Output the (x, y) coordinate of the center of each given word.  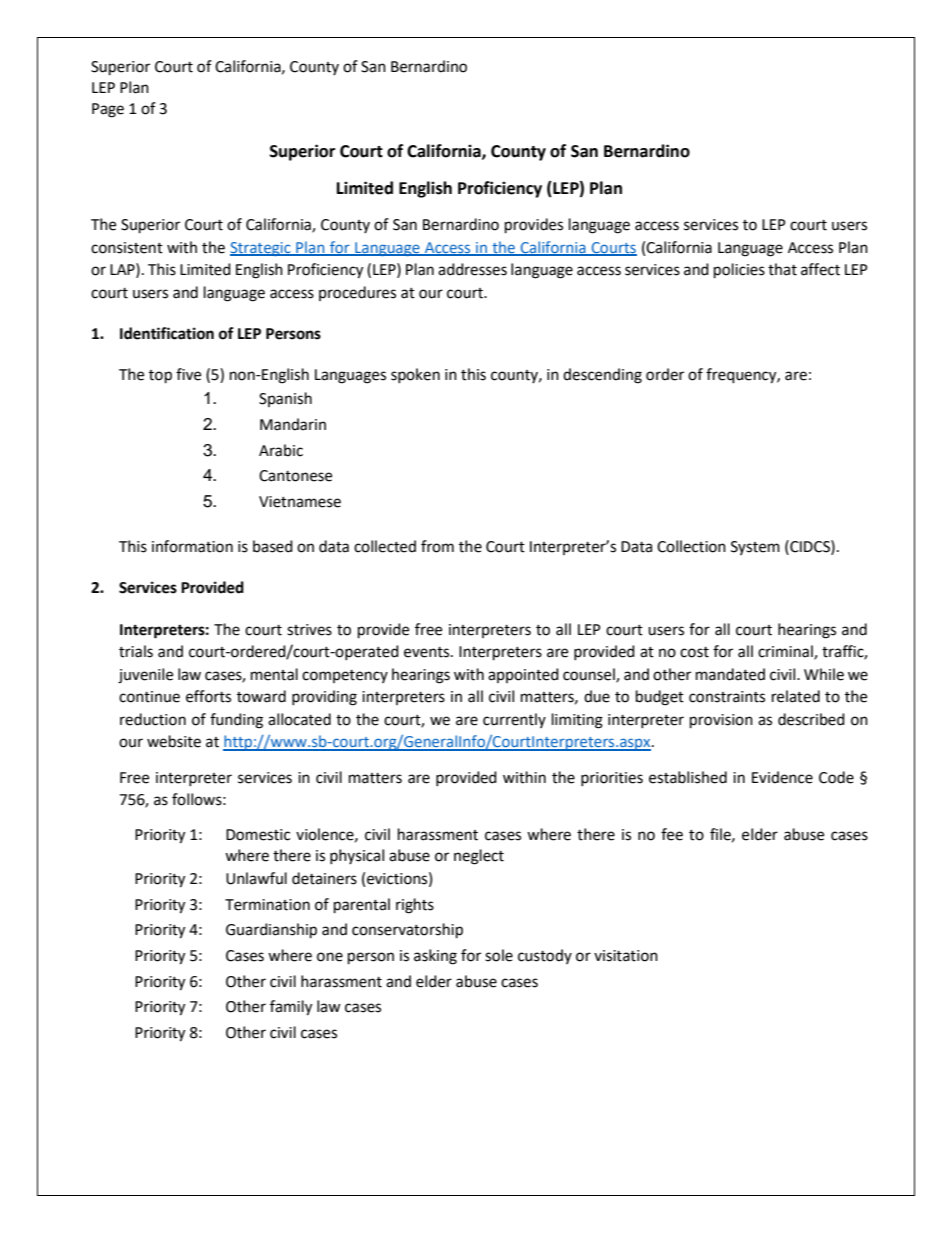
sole (499, 955)
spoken (415, 375)
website (174, 741)
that (782, 269)
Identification (167, 333)
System (755, 548)
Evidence (782, 777)
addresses (472, 269)
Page (108, 110)
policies (739, 271)
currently (514, 720)
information (192, 546)
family (291, 1008)
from (437, 546)
